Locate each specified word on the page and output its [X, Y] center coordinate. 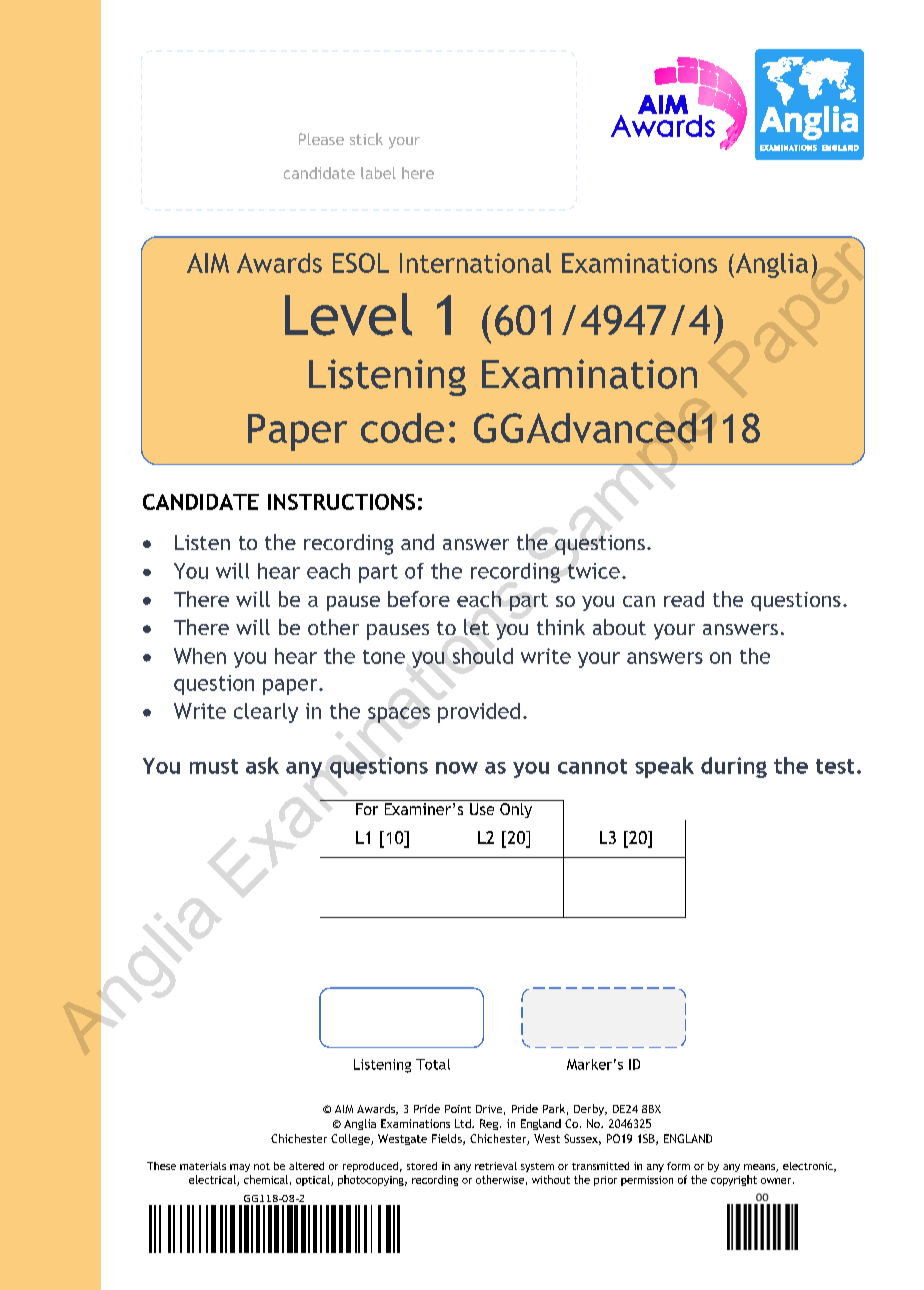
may [240, 1168]
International [475, 263]
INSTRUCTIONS [341, 502]
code [402, 428]
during [734, 767]
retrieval [496, 1166]
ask [262, 765]
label [378, 173]
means [760, 1168]
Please [321, 139]
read [684, 599]
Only [516, 809]
